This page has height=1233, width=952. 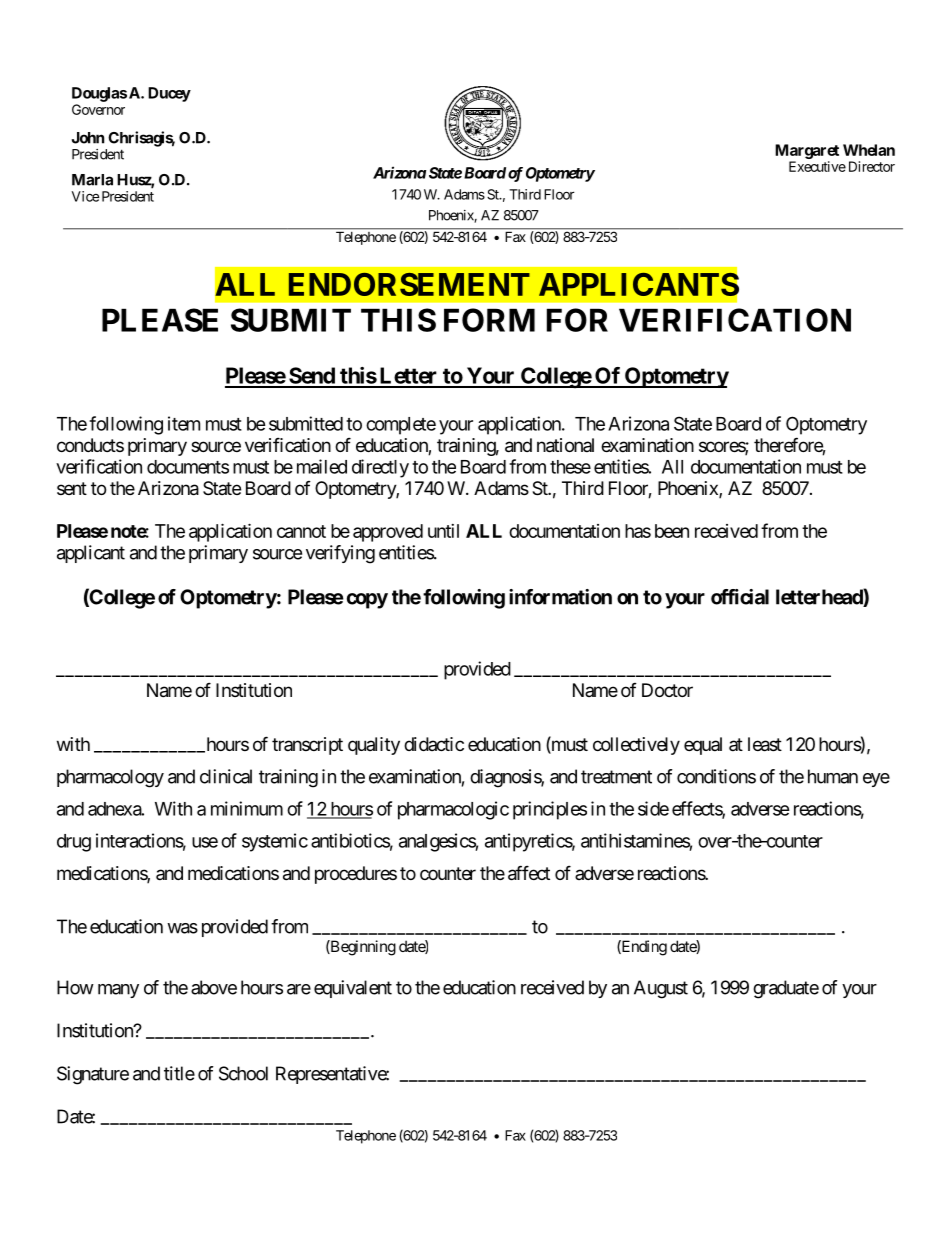 I want to click on until, so click(x=443, y=531).
